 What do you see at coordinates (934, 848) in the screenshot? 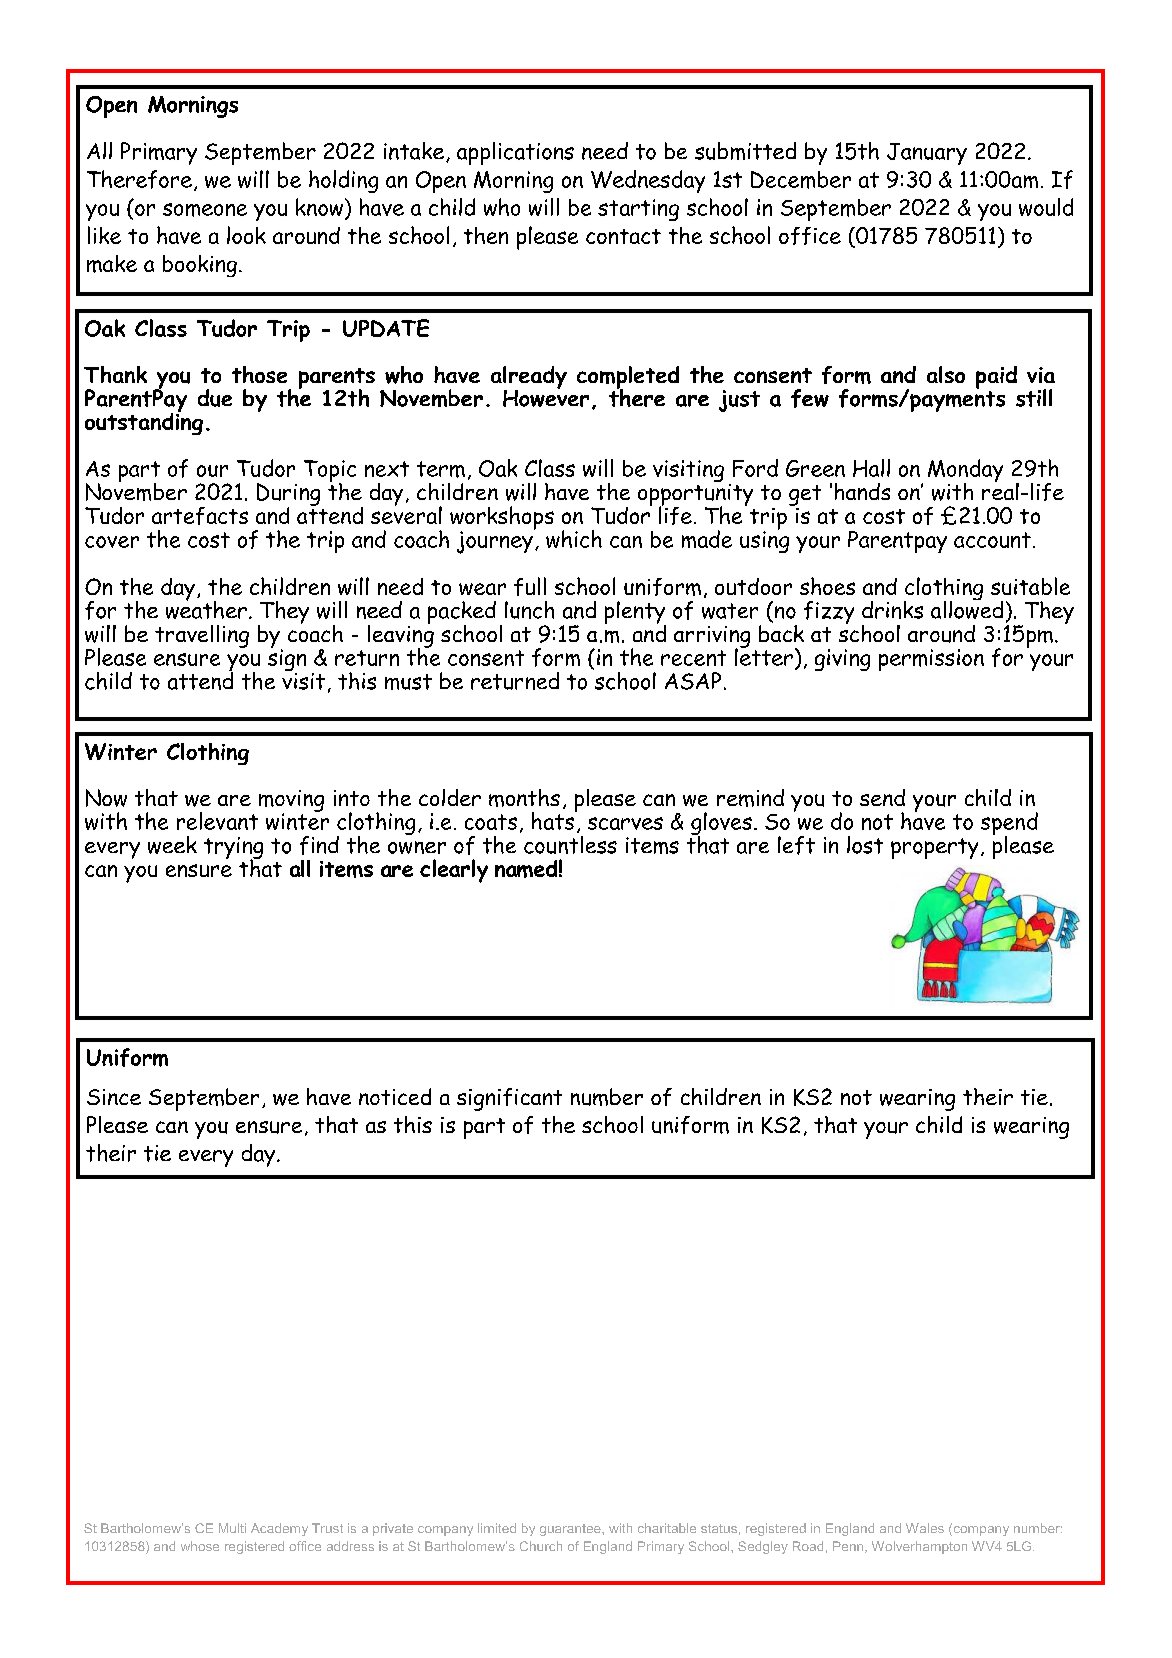
I see `property` at bounding box center [934, 848].
